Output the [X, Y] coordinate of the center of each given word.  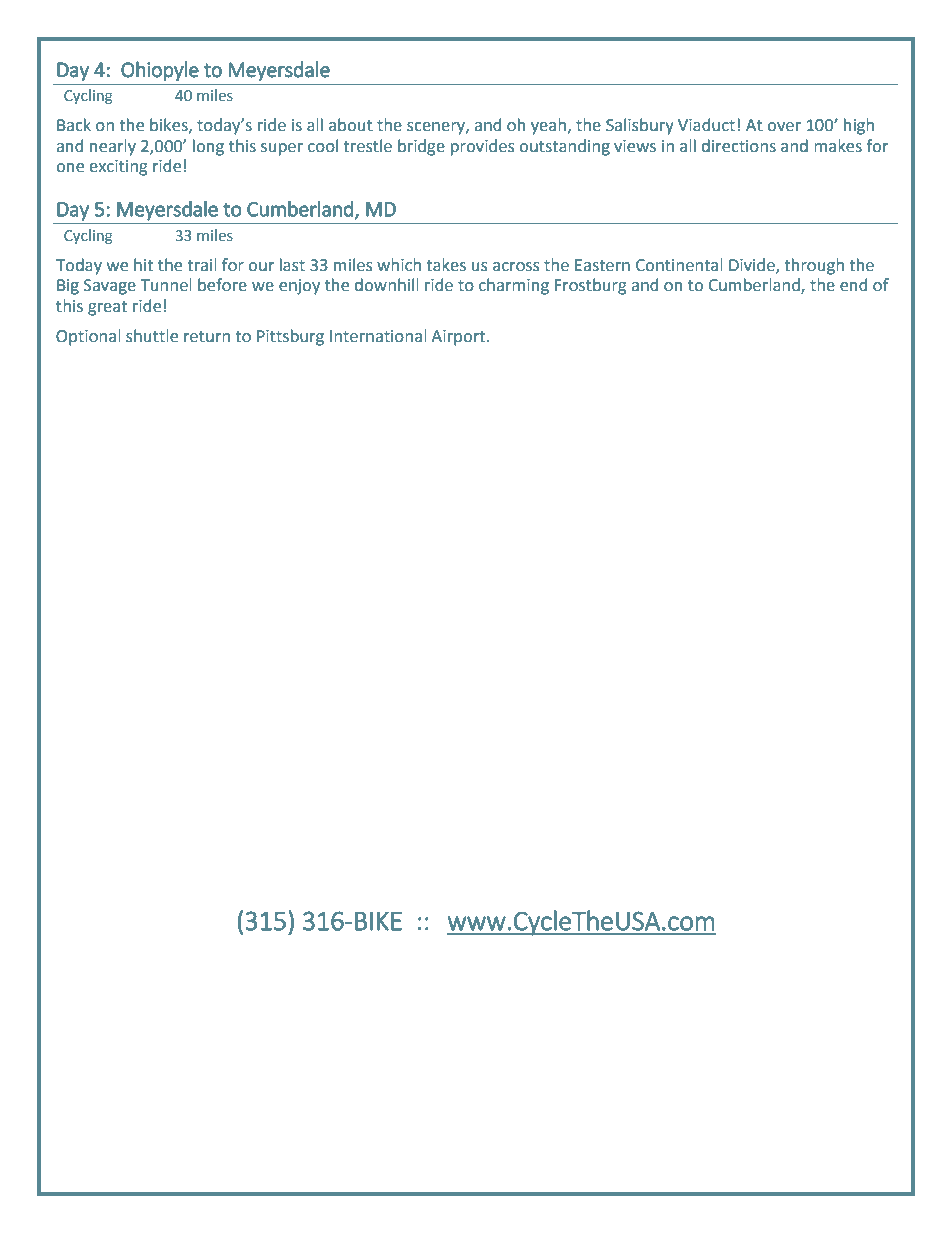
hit [143, 265]
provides [483, 147]
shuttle [152, 336]
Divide [753, 265]
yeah [548, 126]
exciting [118, 168]
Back [74, 125]
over [784, 127]
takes [446, 265]
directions [739, 146]
